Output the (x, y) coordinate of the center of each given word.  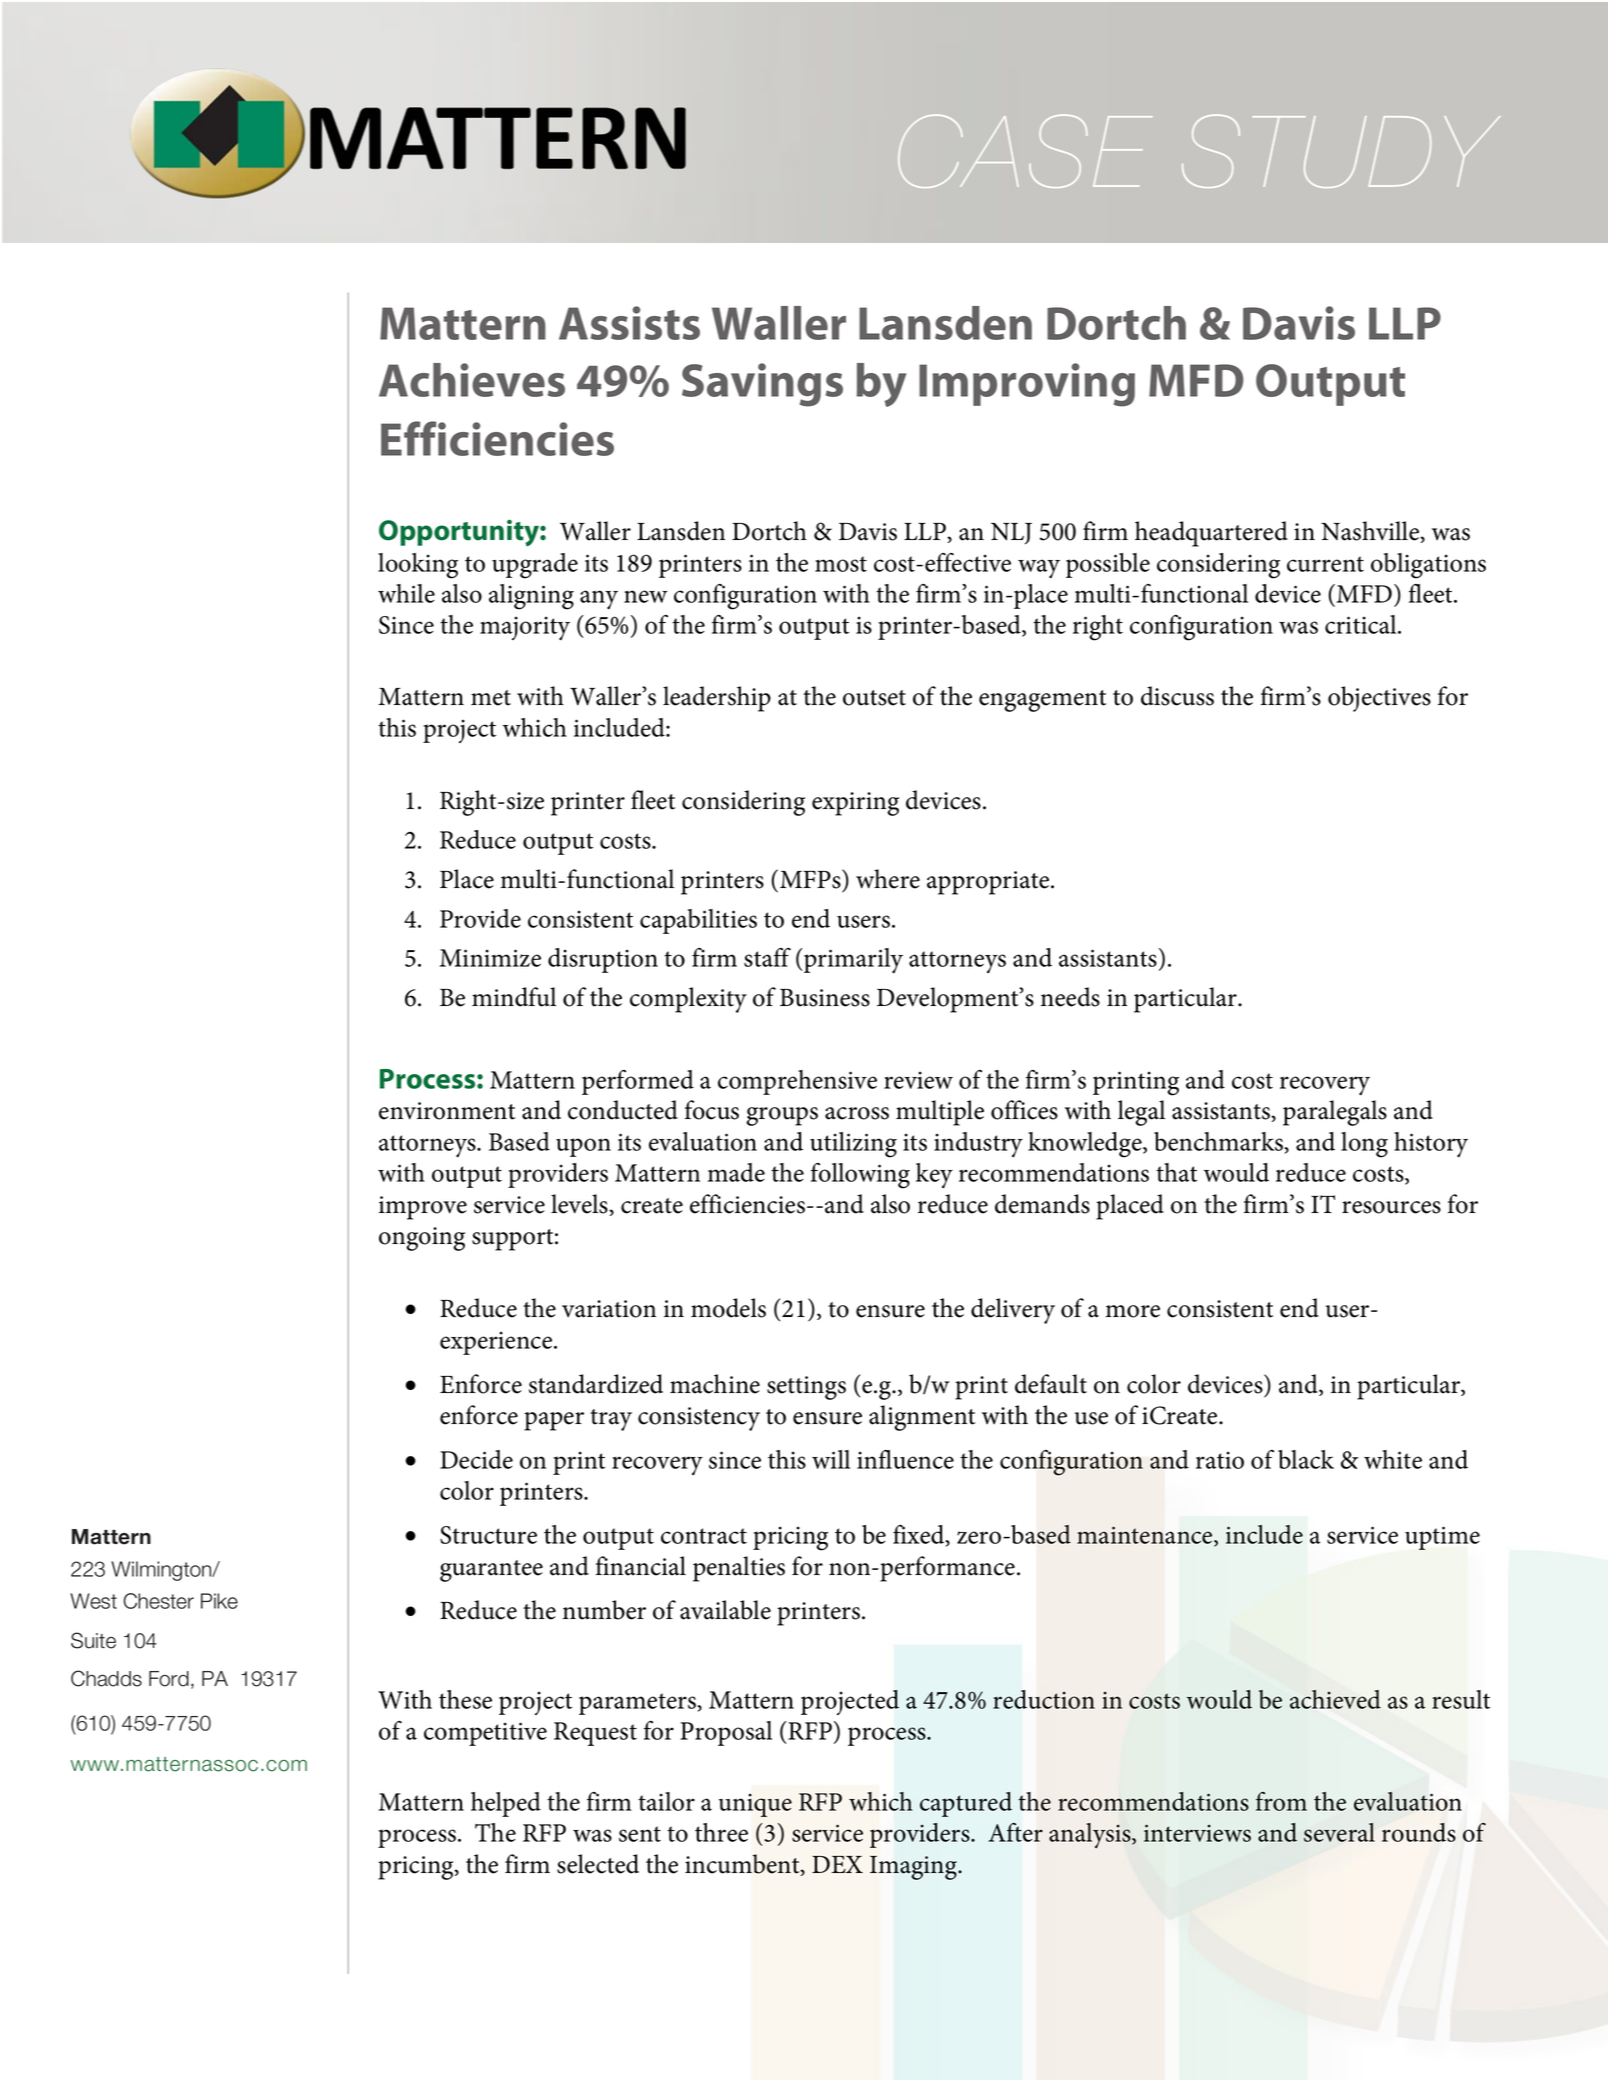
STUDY (1341, 151)
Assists (629, 323)
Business (825, 998)
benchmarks (1219, 1141)
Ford (169, 1679)
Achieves (472, 380)
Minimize (490, 958)
